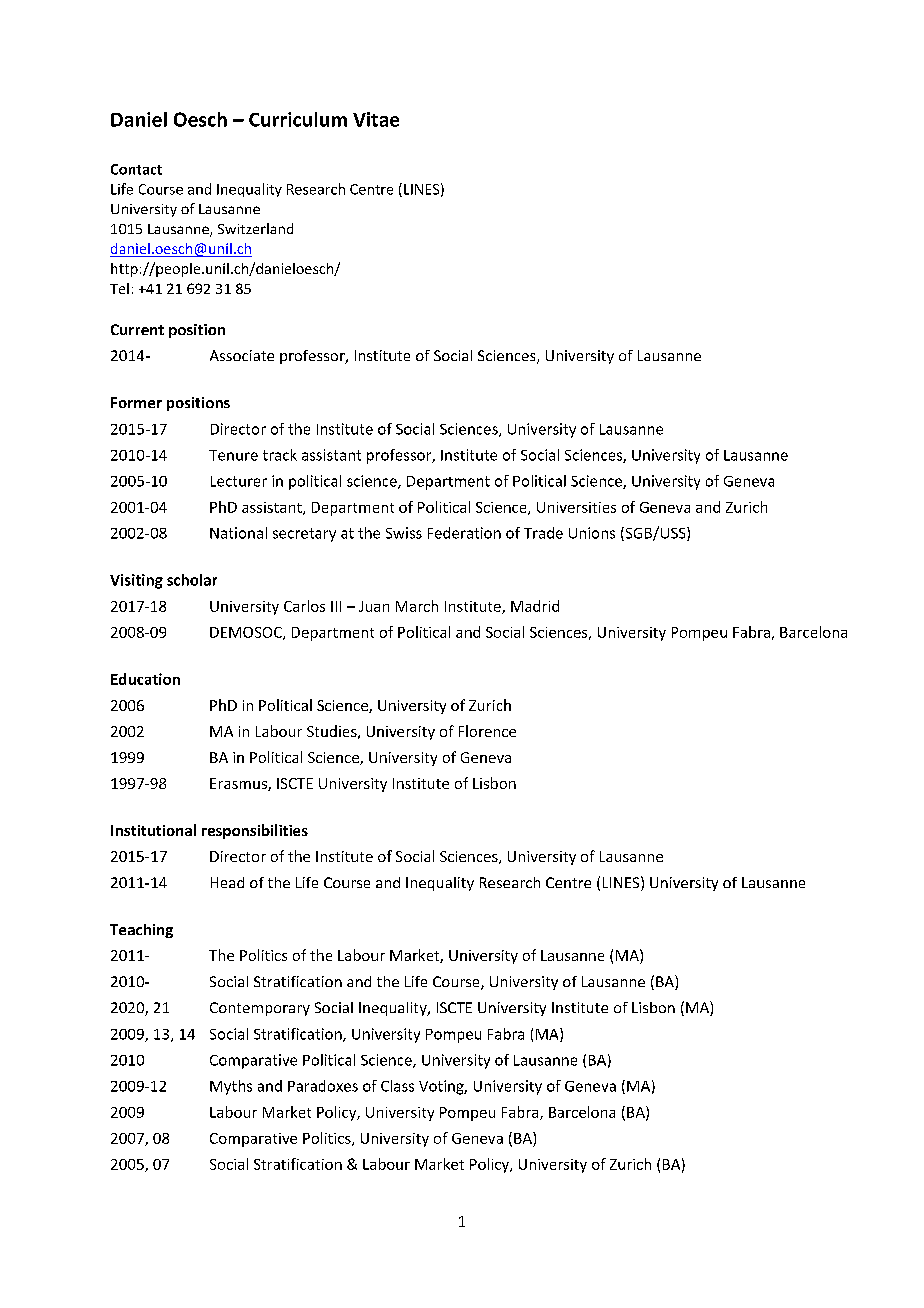 The height and width of the screenshot is (1308, 924). I want to click on Class, so click(397, 1086).
